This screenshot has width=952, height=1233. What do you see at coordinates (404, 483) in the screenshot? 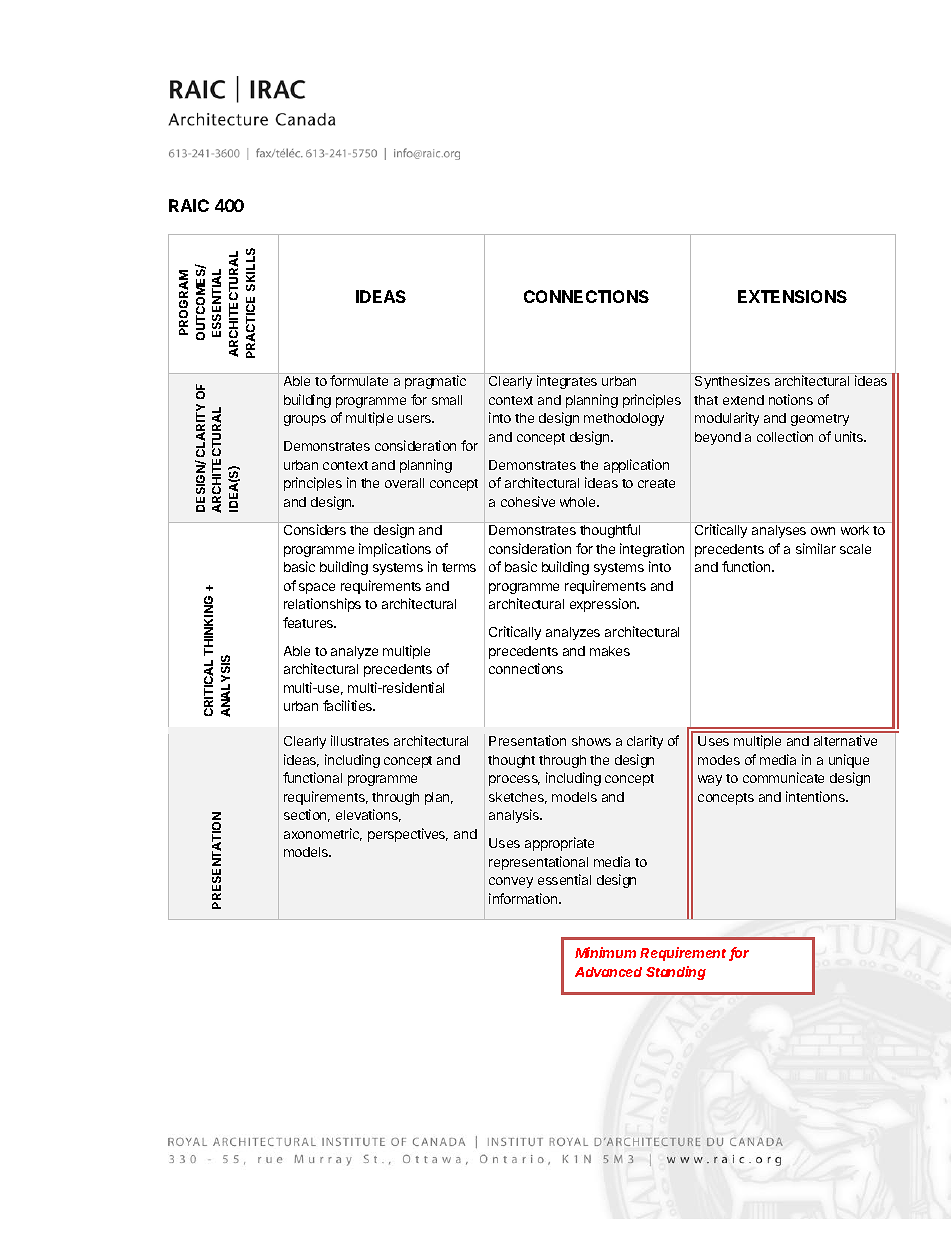
I see `overall` at bounding box center [404, 483].
